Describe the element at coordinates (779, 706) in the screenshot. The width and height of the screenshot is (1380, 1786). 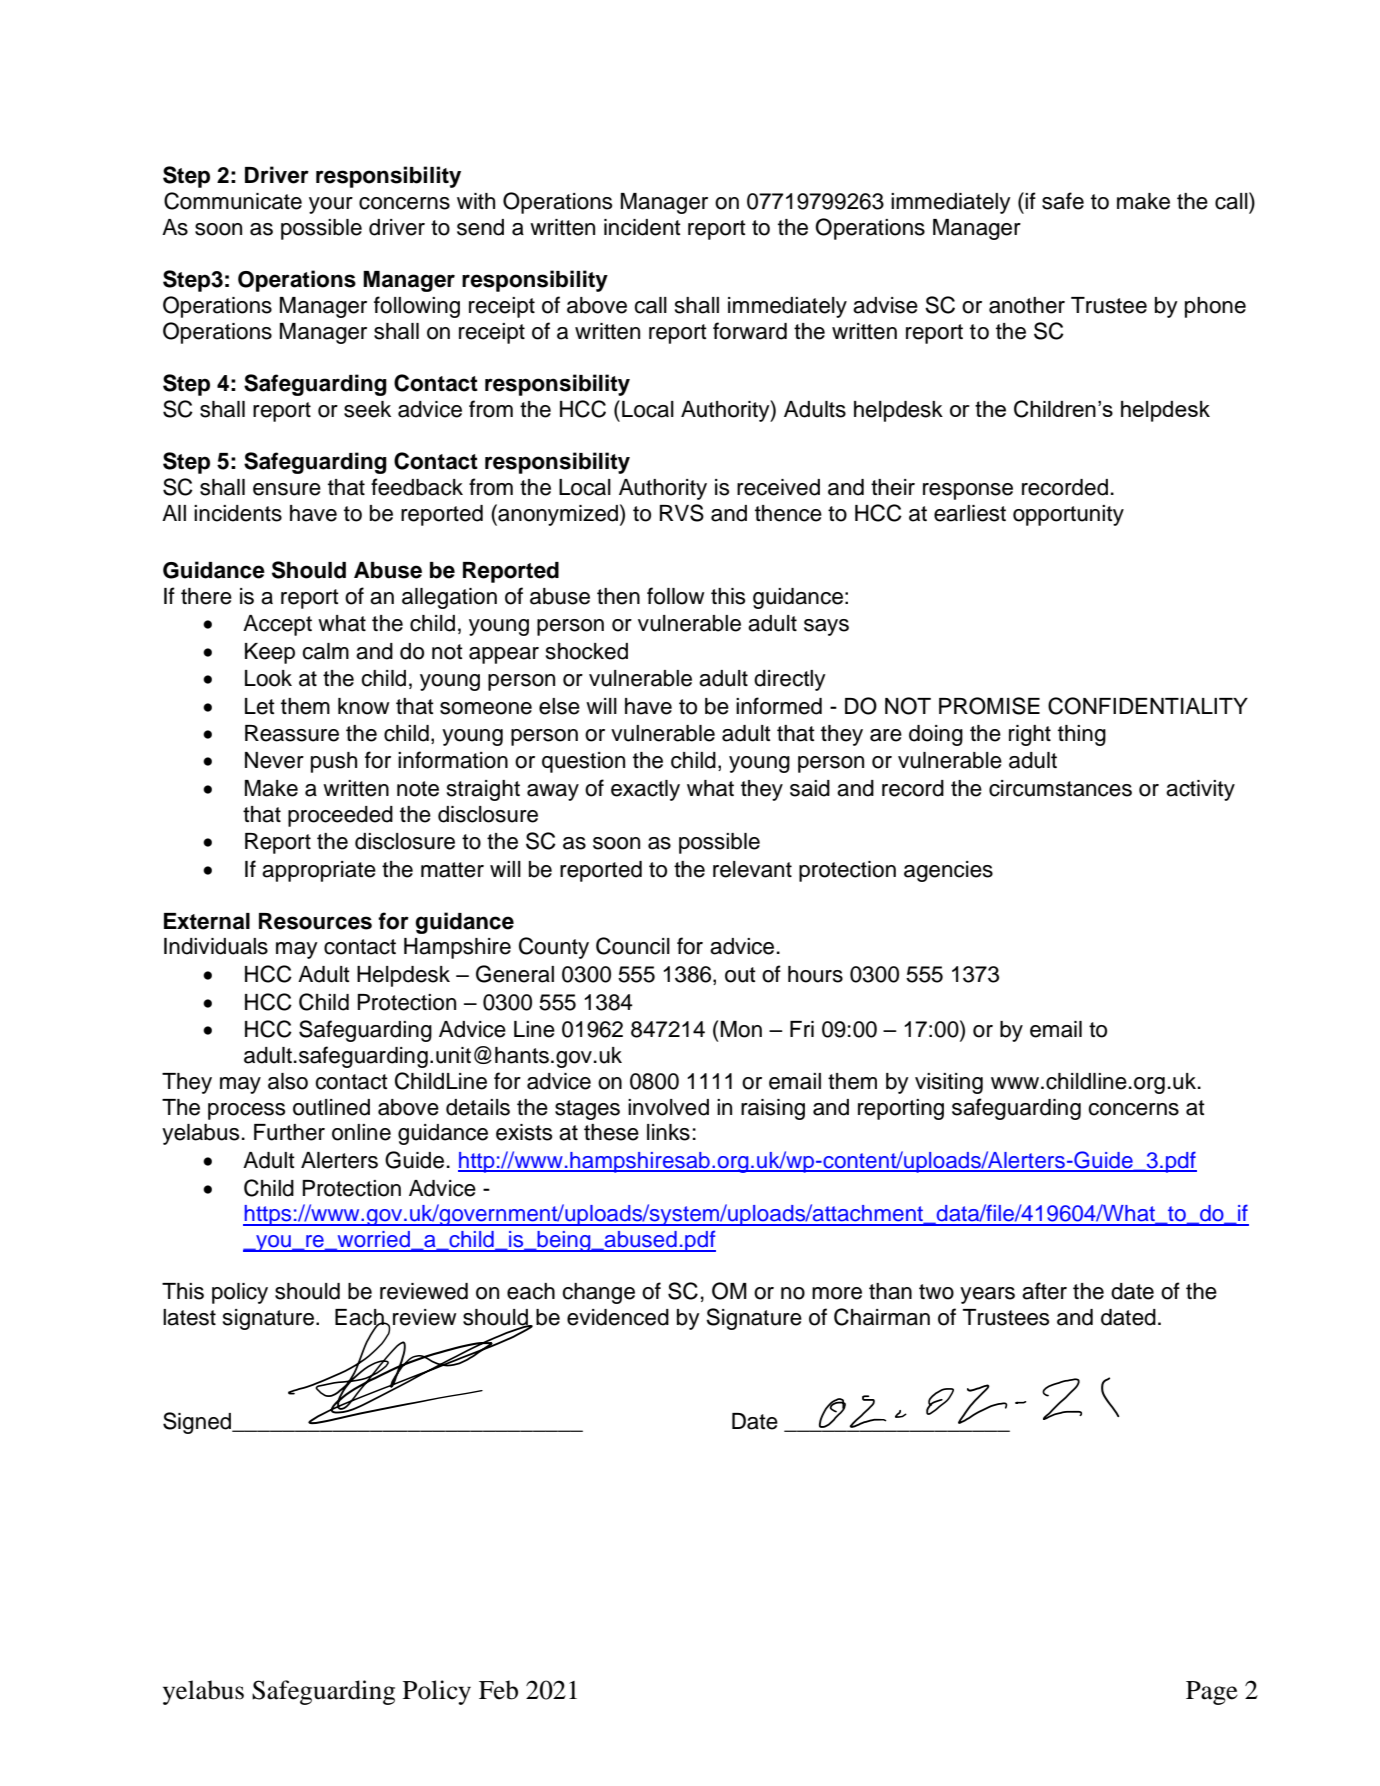
I see `informed` at that location.
